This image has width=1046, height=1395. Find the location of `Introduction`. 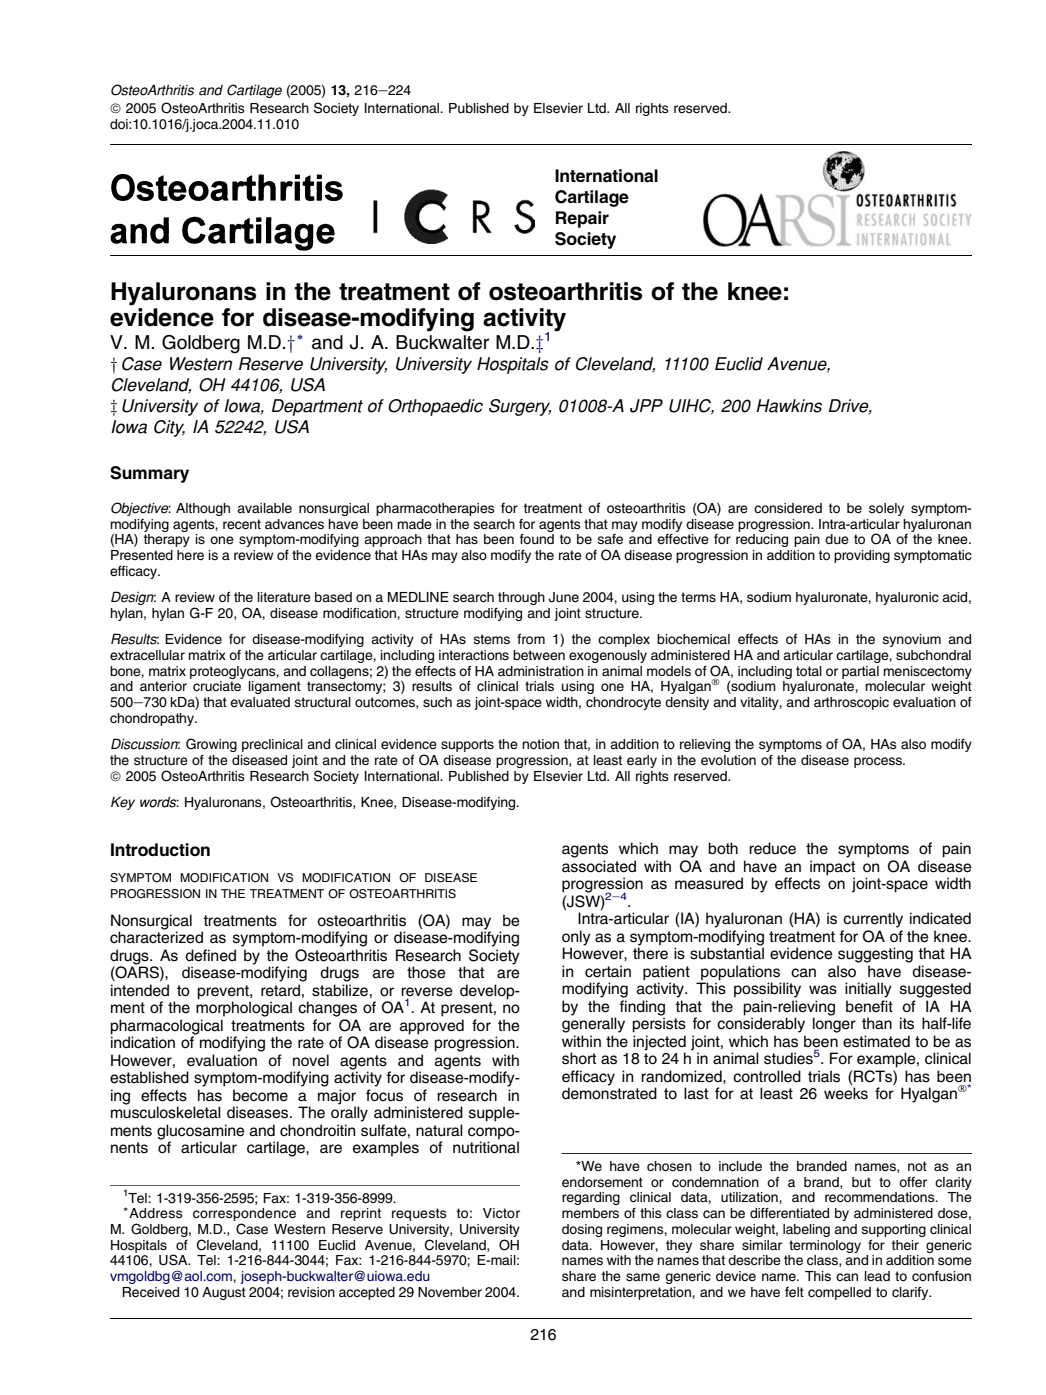

Introduction is located at coordinates (160, 850).
